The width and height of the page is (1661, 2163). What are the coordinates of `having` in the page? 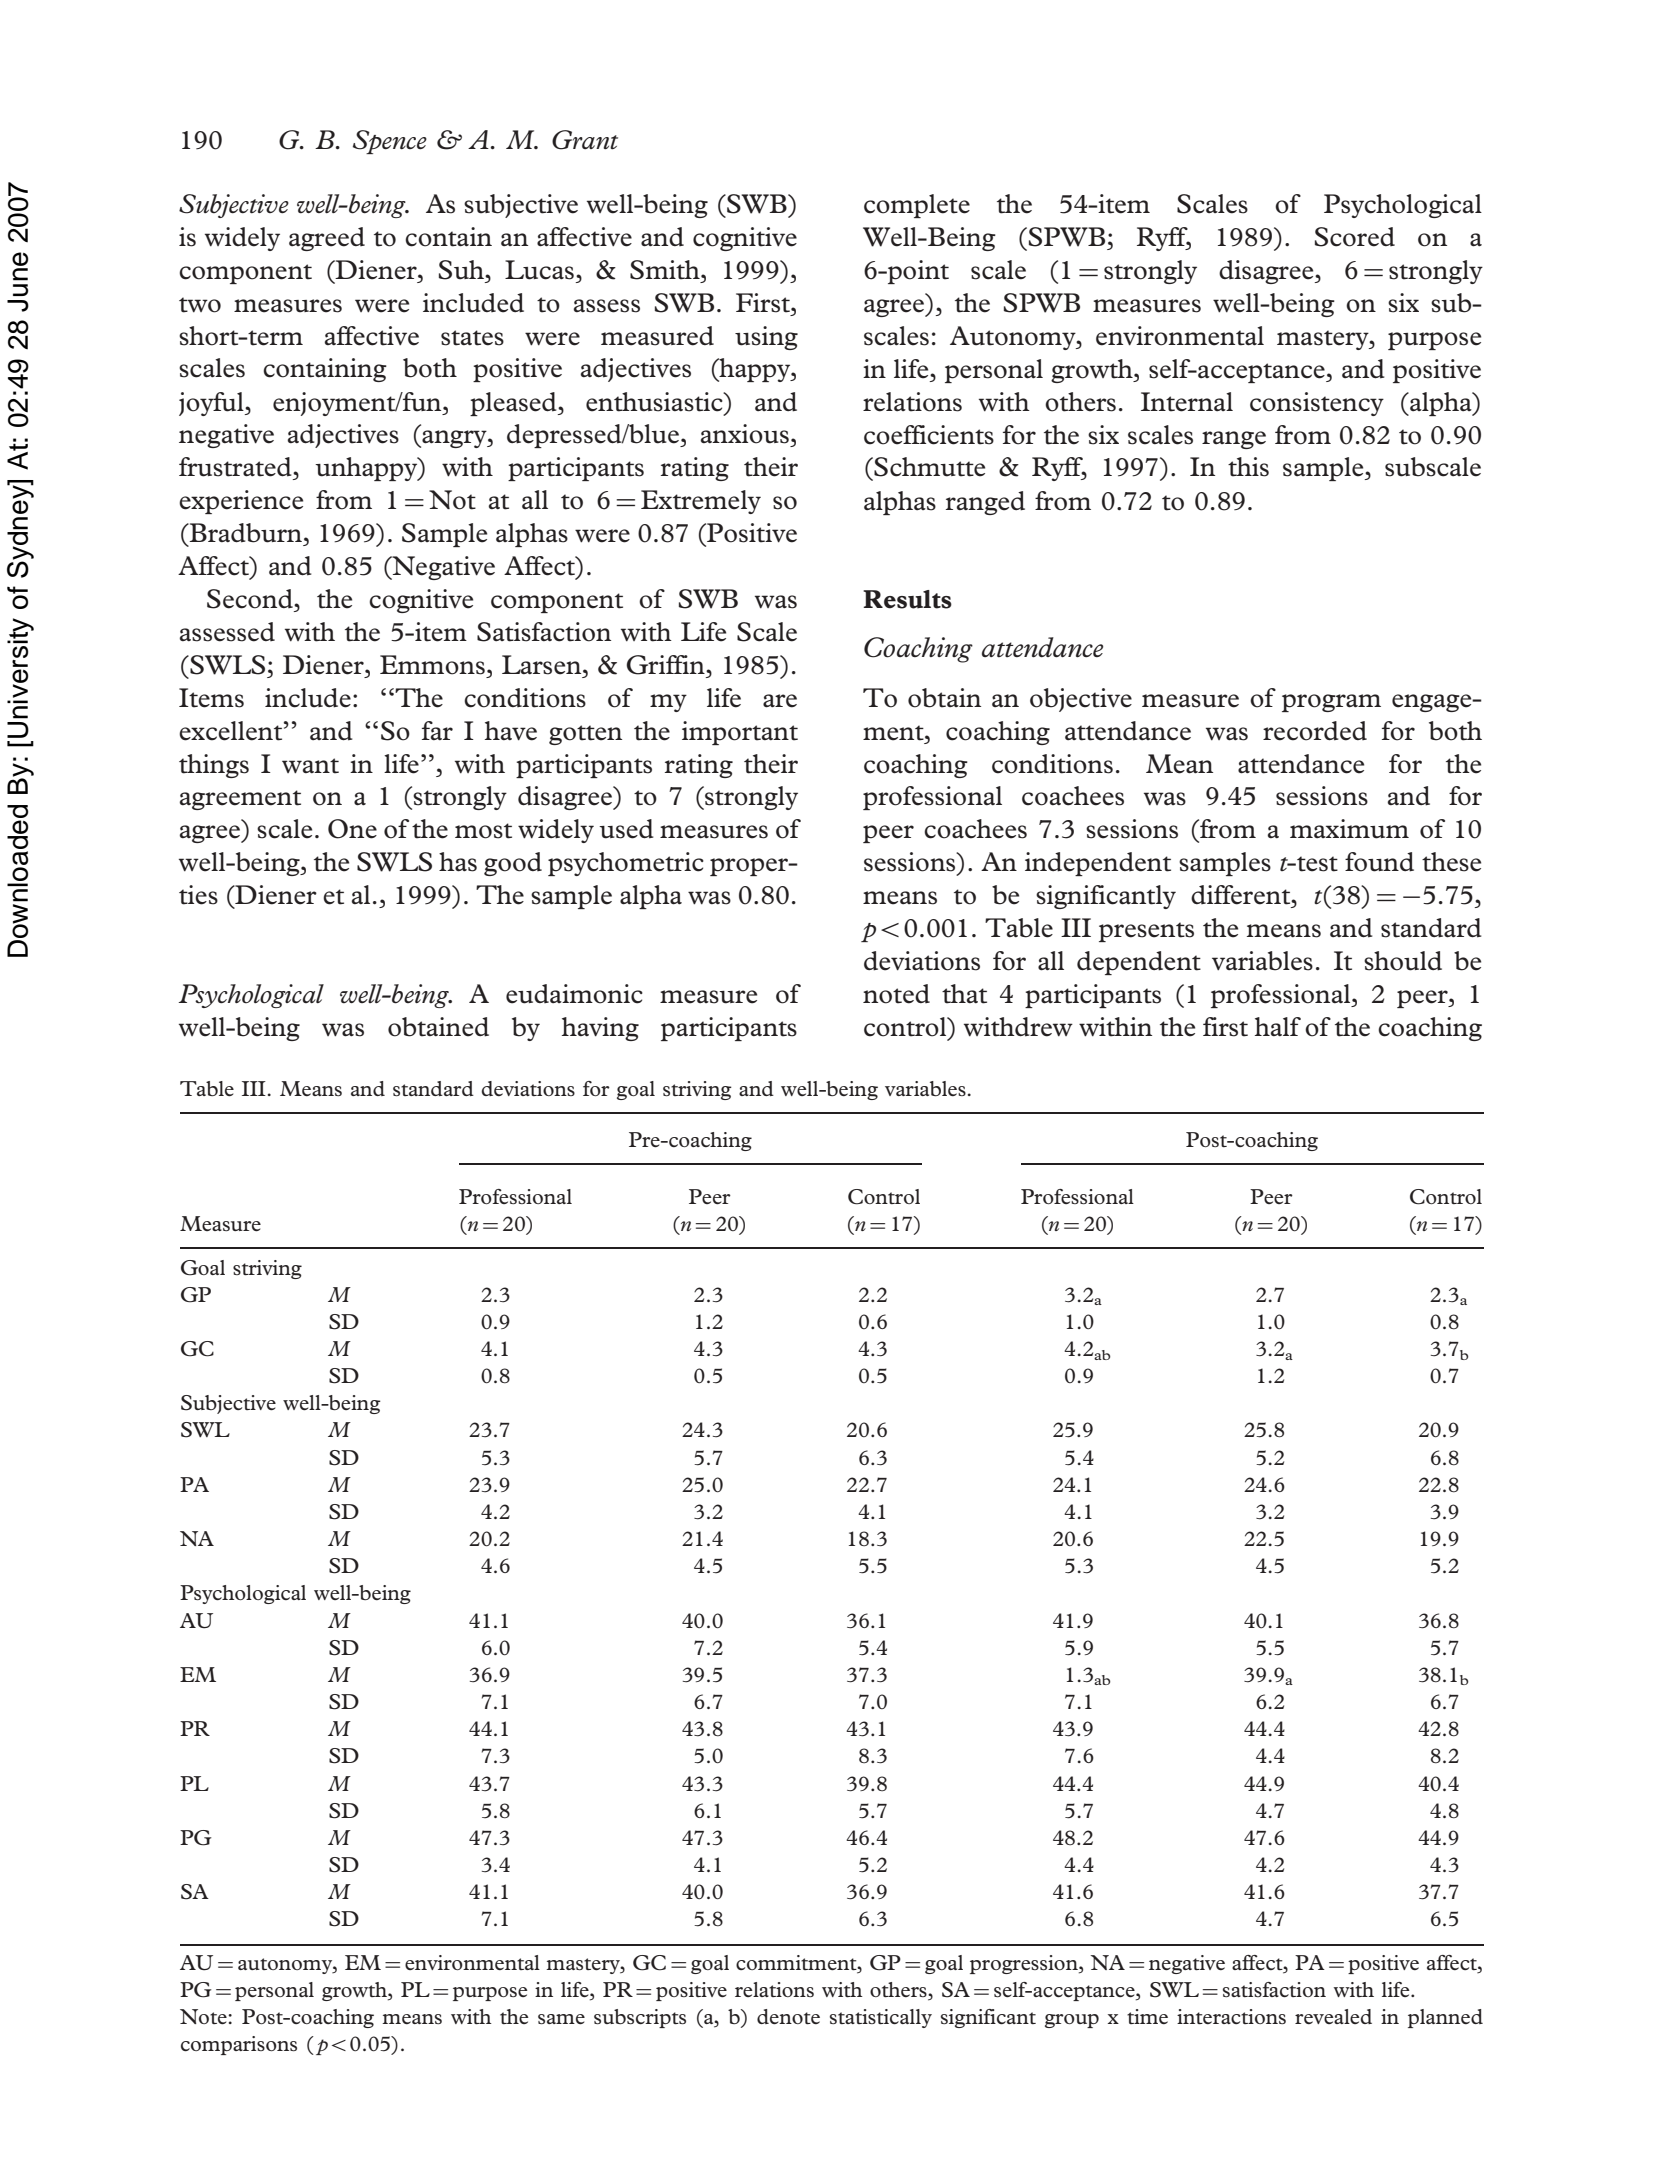 It's located at (600, 1029).
